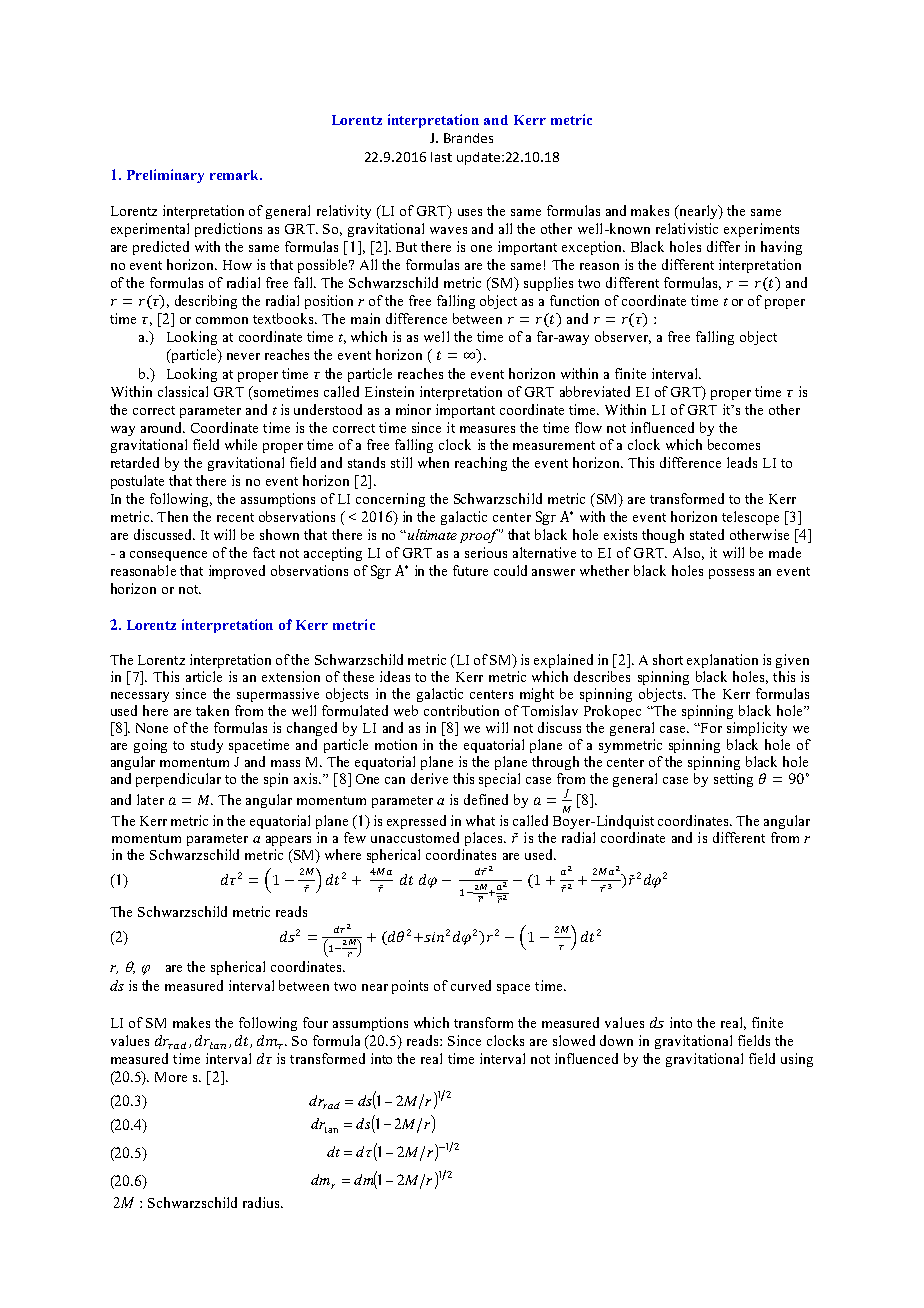  I want to click on contribution, so click(461, 710).
